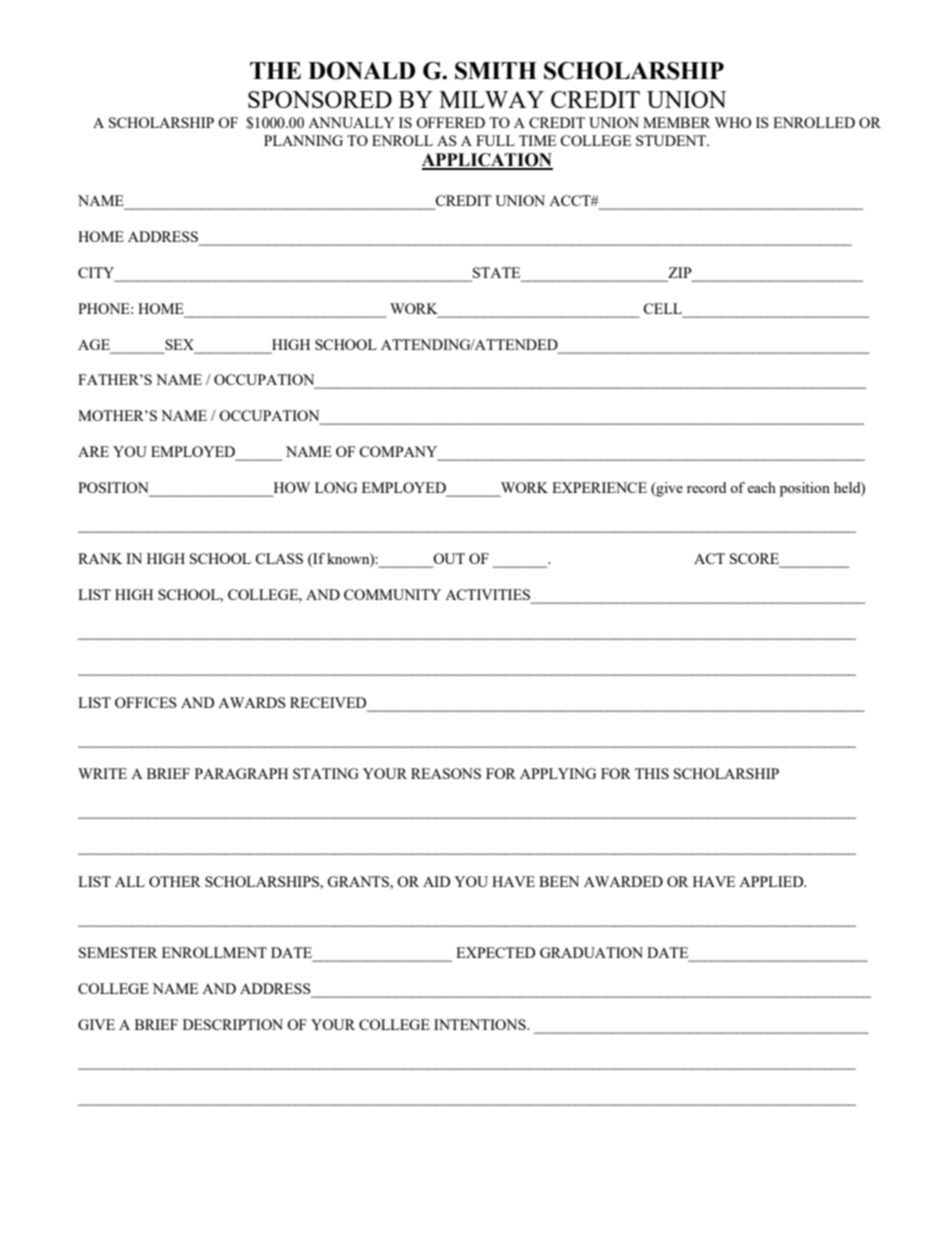 The width and height of the page is (952, 1233). What do you see at coordinates (392, 594) in the page?
I see `COMMUNITY` at bounding box center [392, 594].
